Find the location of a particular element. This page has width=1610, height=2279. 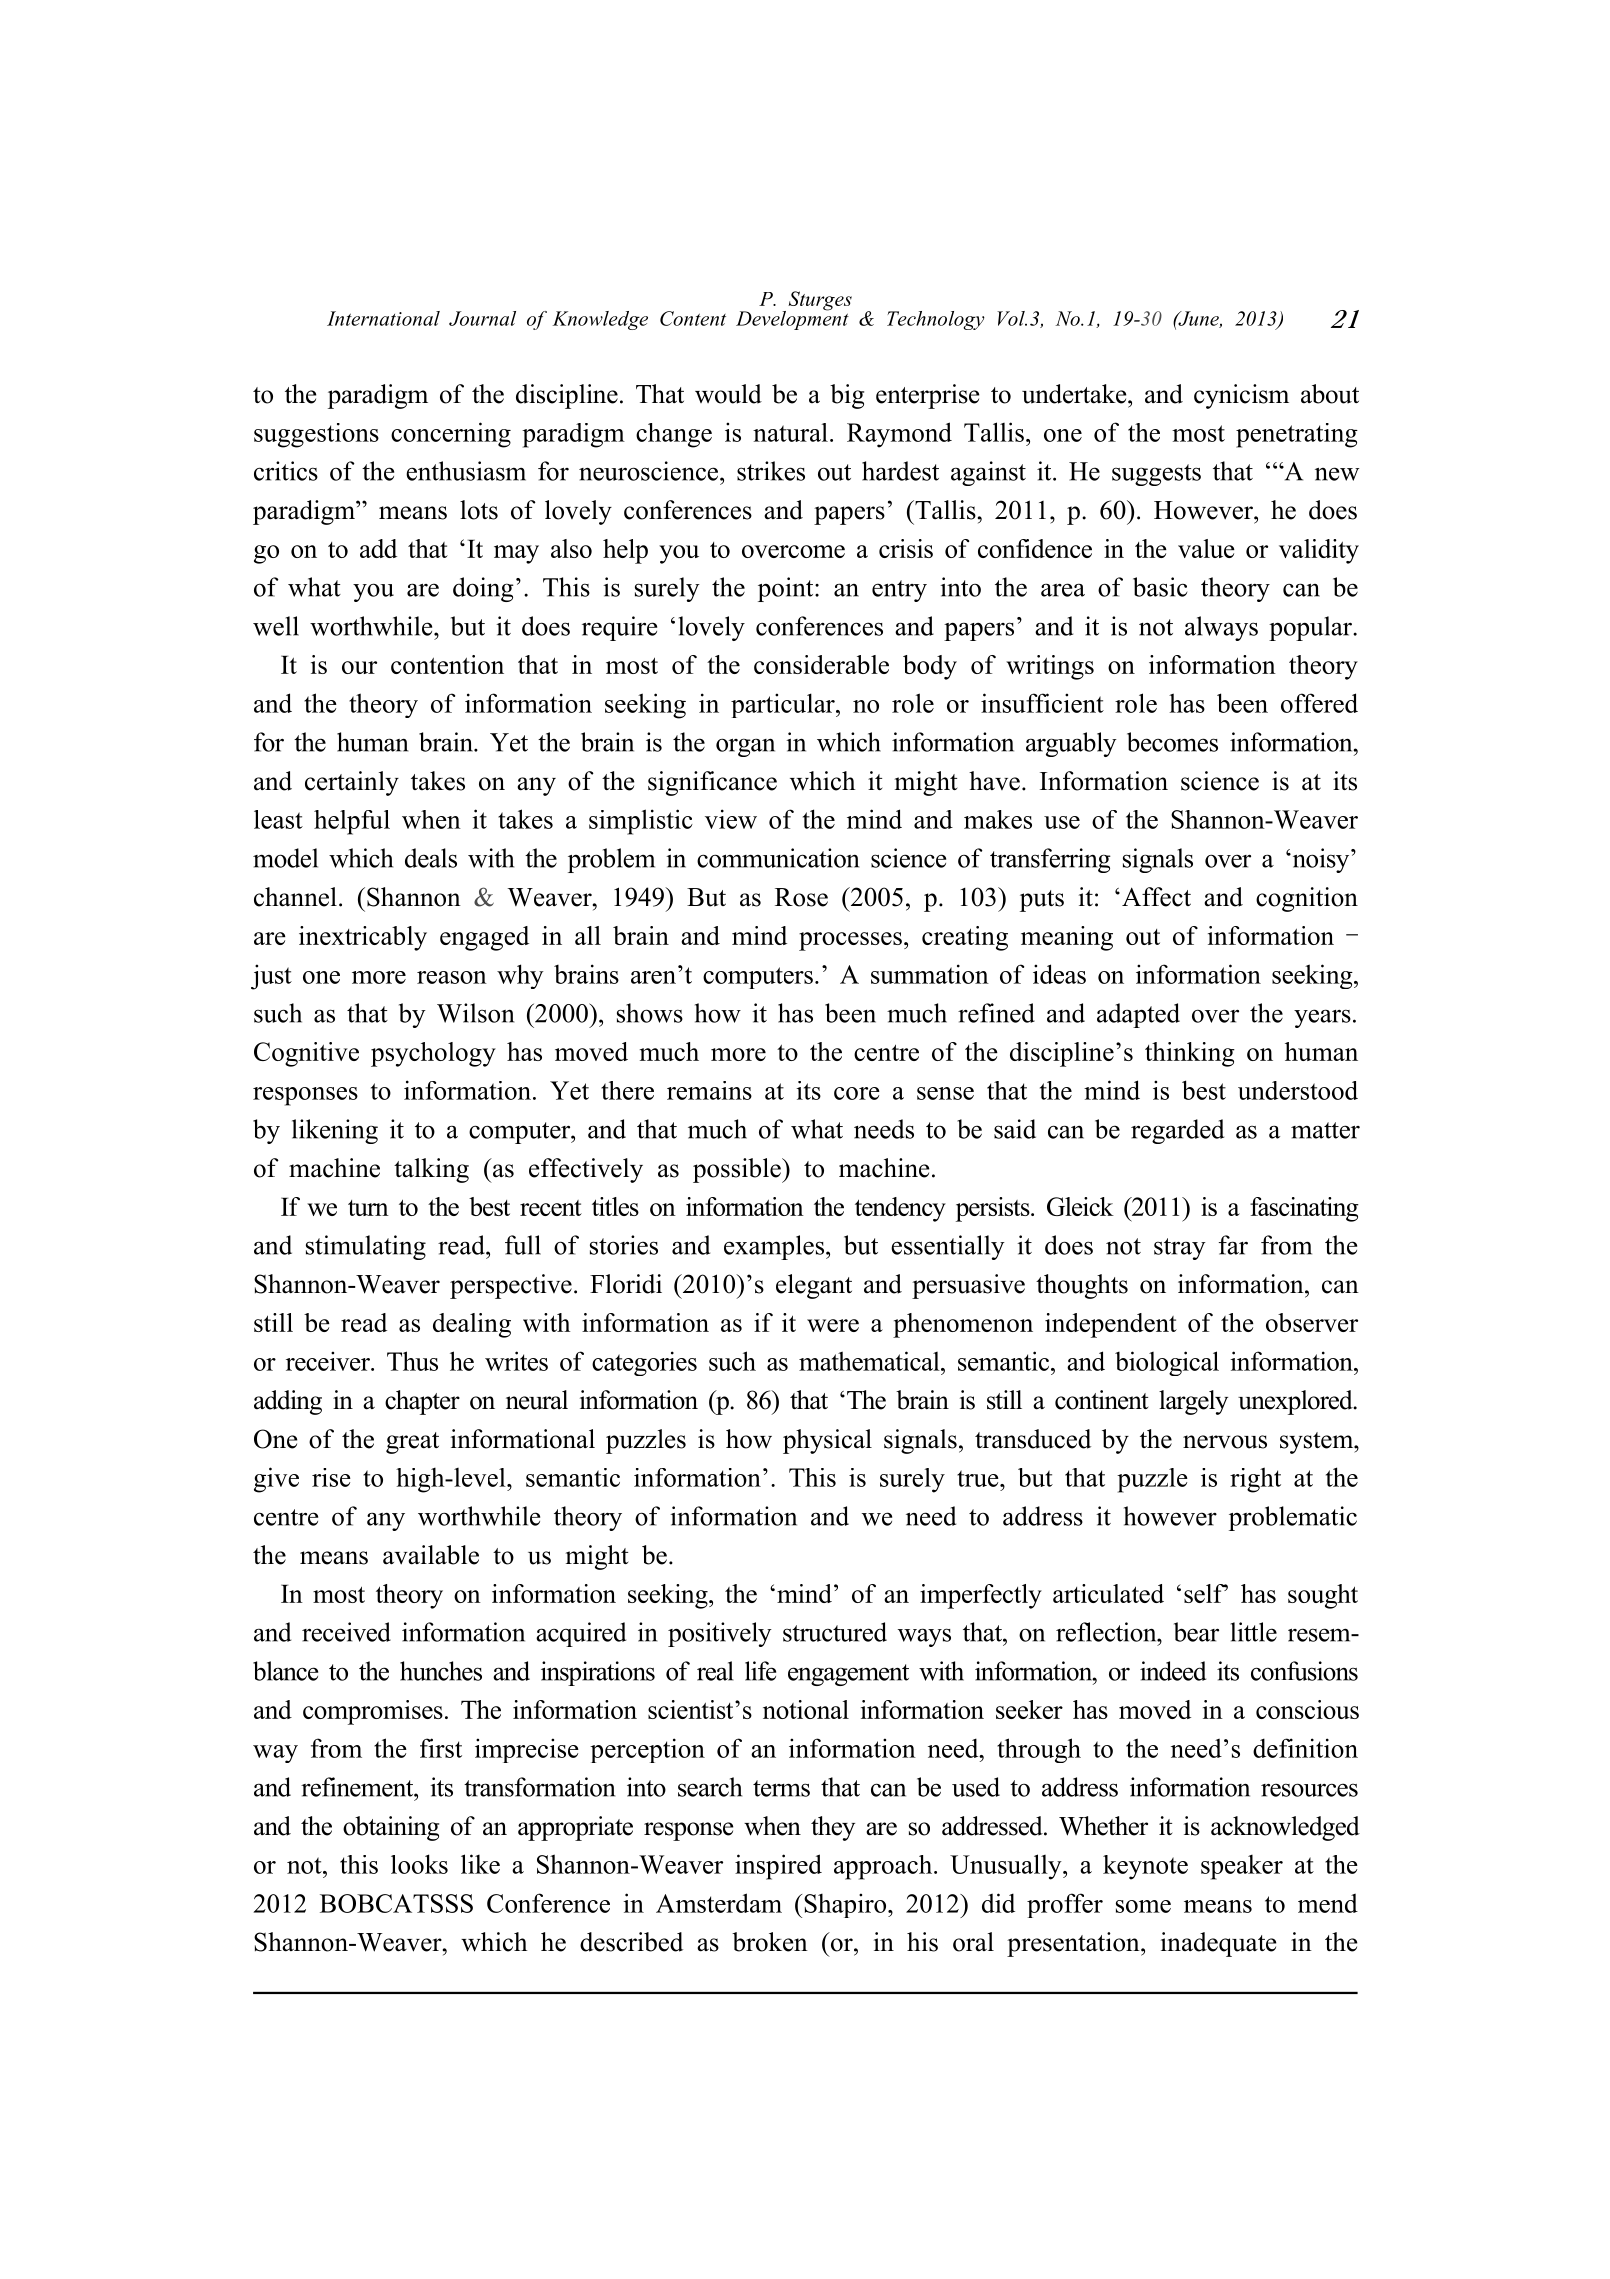

cynicism is located at coordinates (1241, 396).
